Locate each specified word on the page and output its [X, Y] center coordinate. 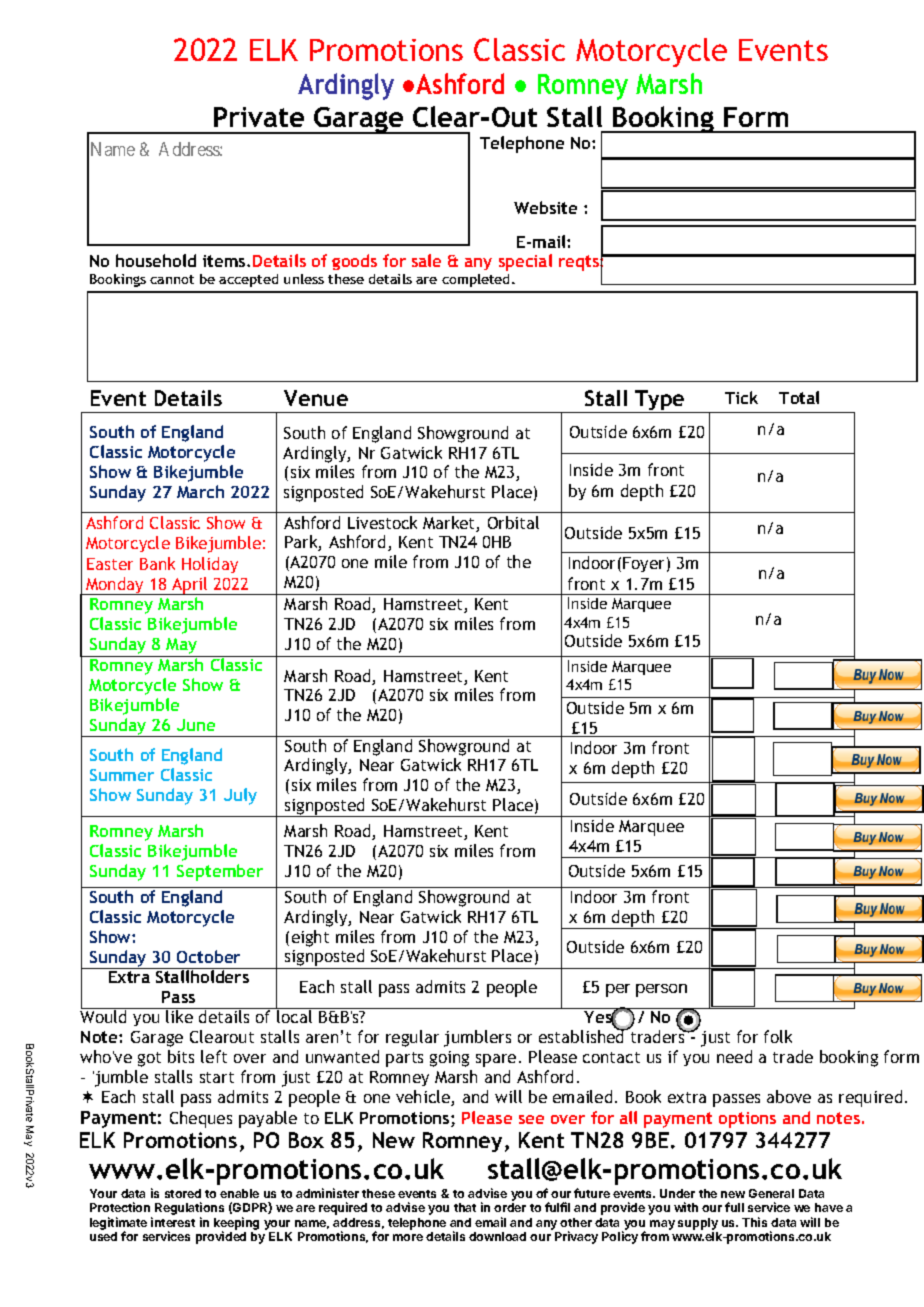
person [661, 990]
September [220, 872]
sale [426, 260]
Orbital [513, 522]
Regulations [189, 1210]
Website [545, 207]
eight [310, 938]
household [156, 260]
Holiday [210, 565]
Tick [741, 397]
